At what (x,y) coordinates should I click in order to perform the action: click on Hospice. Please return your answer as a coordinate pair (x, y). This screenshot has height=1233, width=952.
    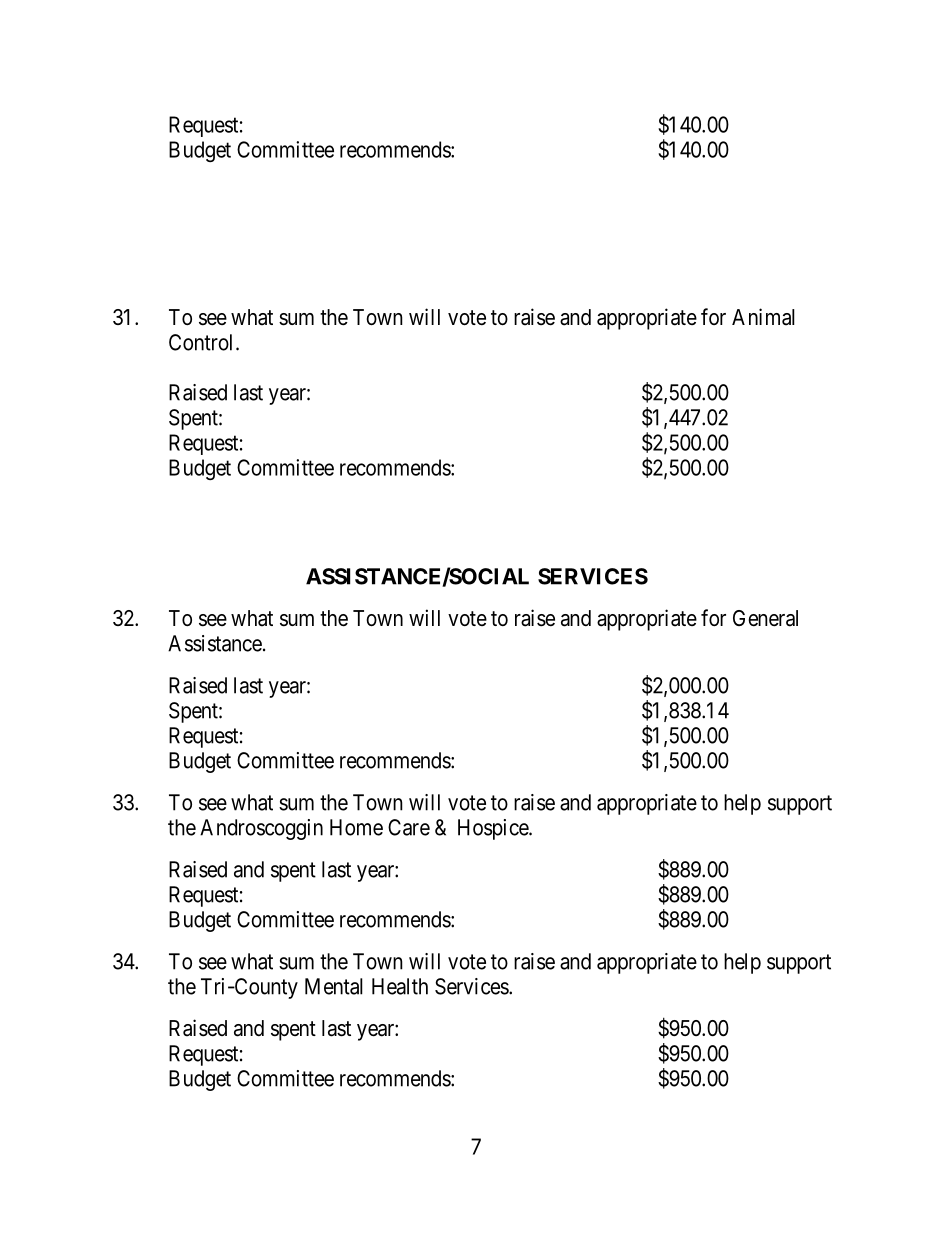
    Looking at the image, I should click on (494, 829).
